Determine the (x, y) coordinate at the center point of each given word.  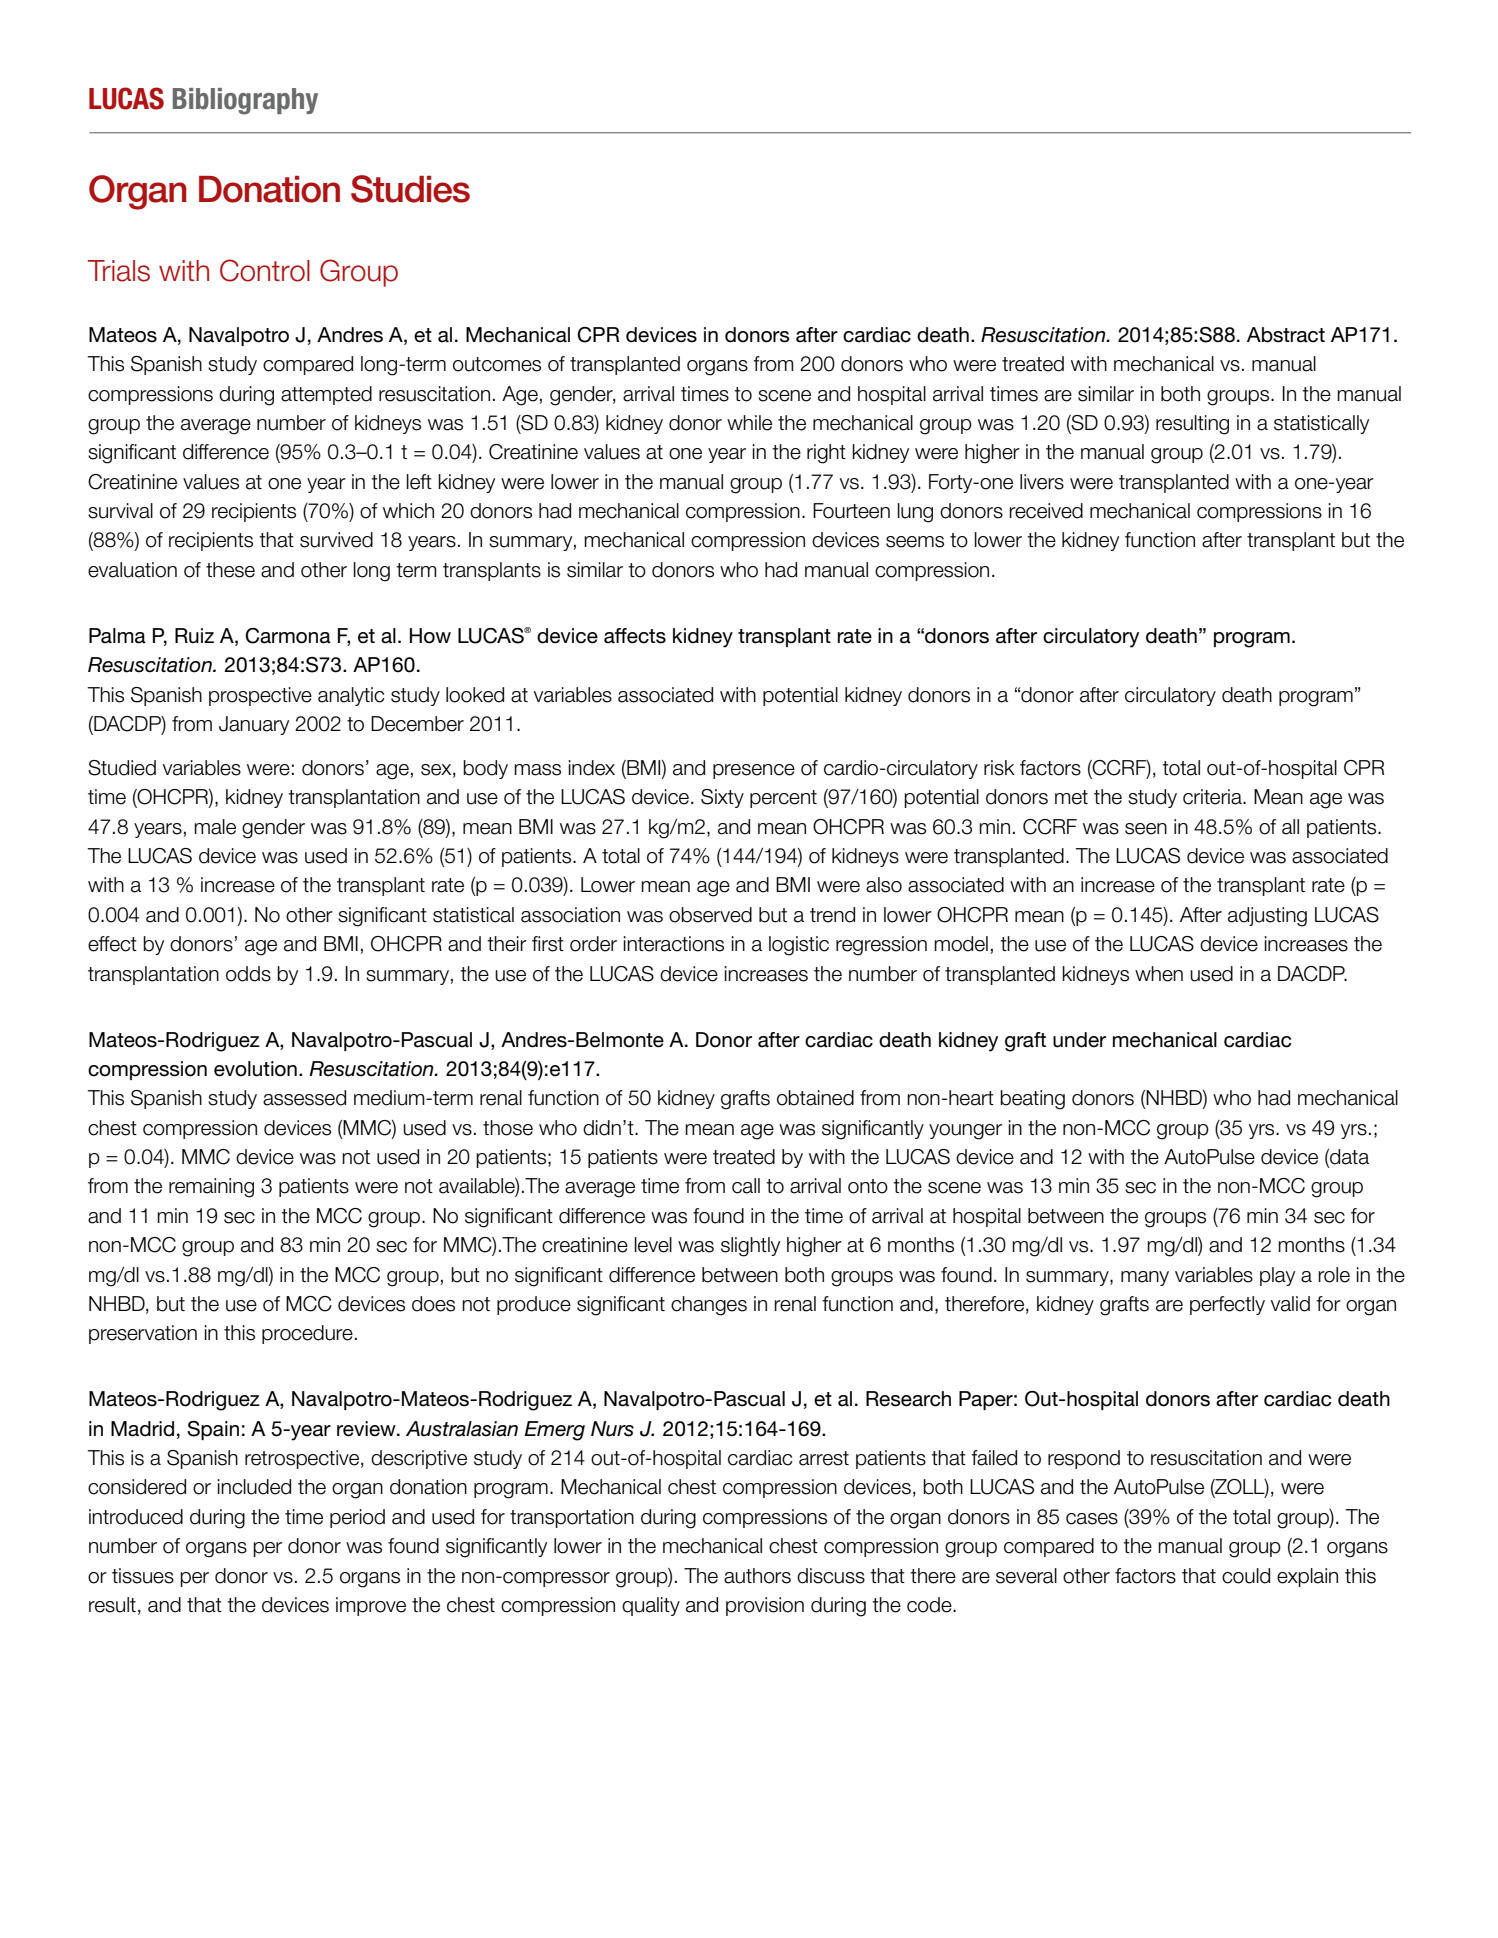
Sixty (722, 798)
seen (1146, 829)
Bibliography (245, 101)
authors (757, 1576)
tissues (143, 1576)
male (215, 827)
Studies (410, 189)
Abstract (1286, 335)
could (1246, 1576)
